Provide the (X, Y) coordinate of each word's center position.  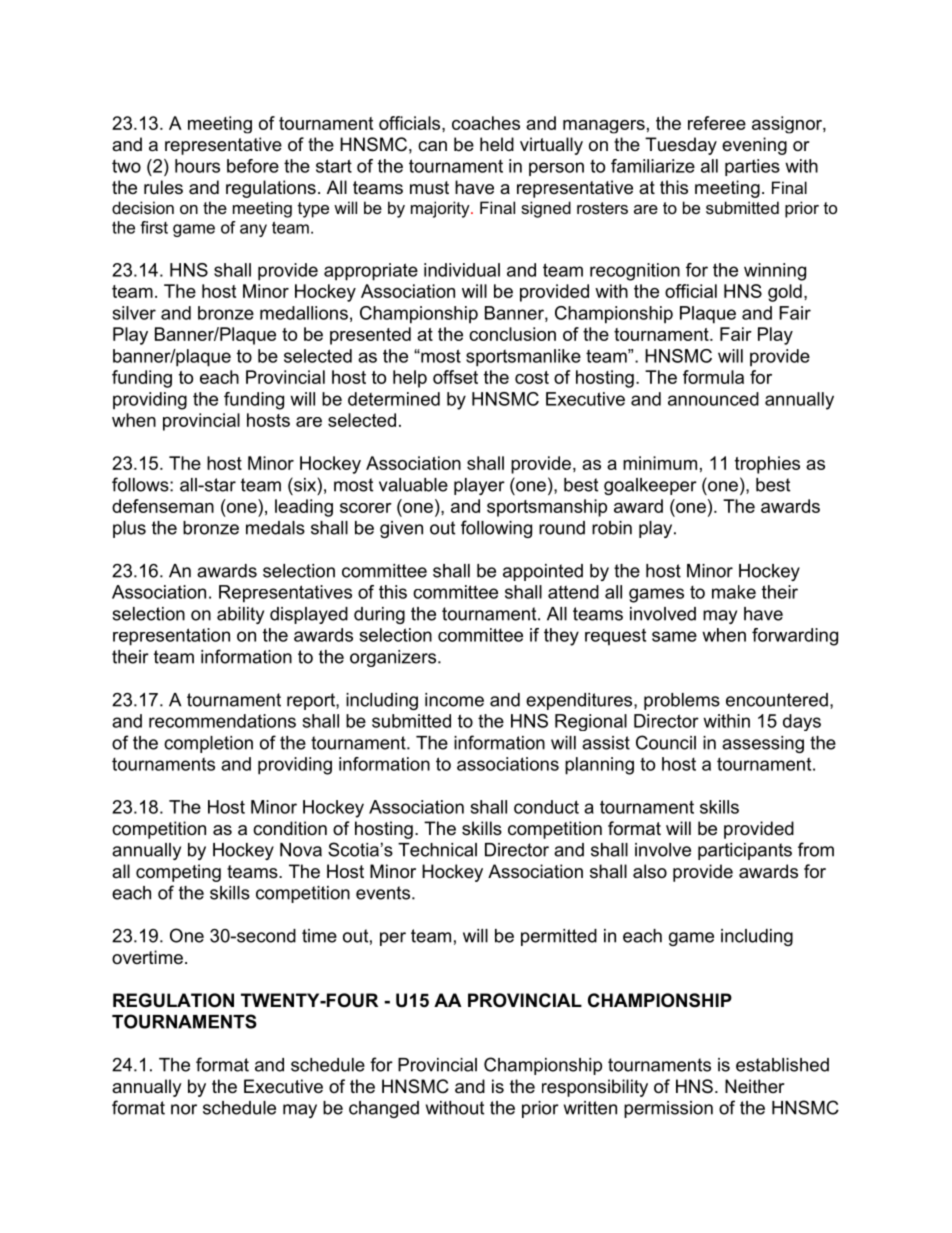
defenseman (163, 506)
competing (178, 873)
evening (754, 146)
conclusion (512, 334)
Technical (437, 850)
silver (134, 313)
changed (384, 1109)
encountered (777, 700)
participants (745, 851)
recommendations (222, 721)
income (454, 700)
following (496, 529)
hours (197, 166)
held (497, 144)
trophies (767, 465)
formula (713, 377)
